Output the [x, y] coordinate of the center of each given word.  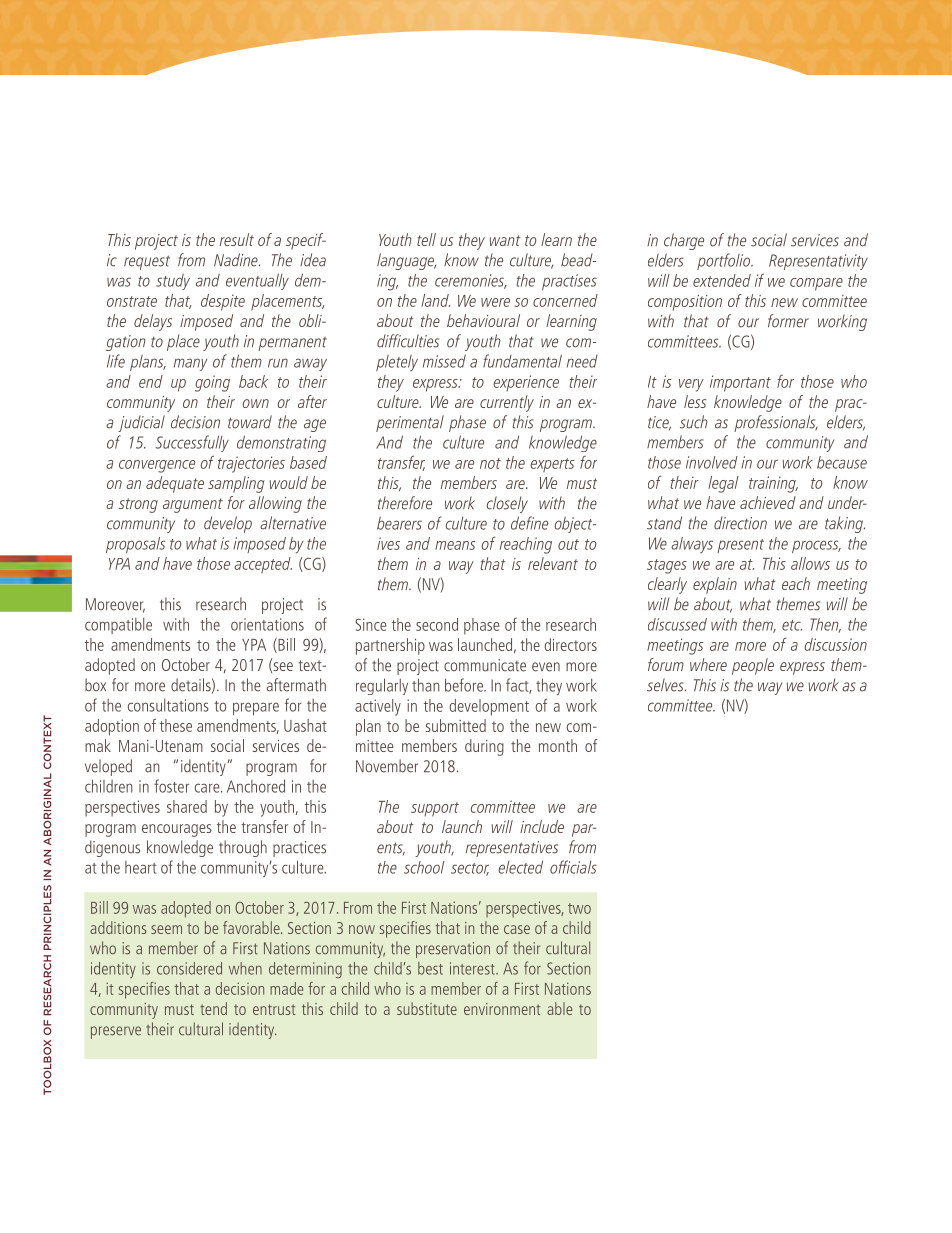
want [505, 240]
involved [712, 462]
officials [573, 867]
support [435, 809]
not [490, 463]
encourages [177, 830]
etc [792, 625]
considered [189, 968]
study [173, 282]
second [437, 624]
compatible [118, 626]
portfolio [725, 261]
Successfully [192, 443]
